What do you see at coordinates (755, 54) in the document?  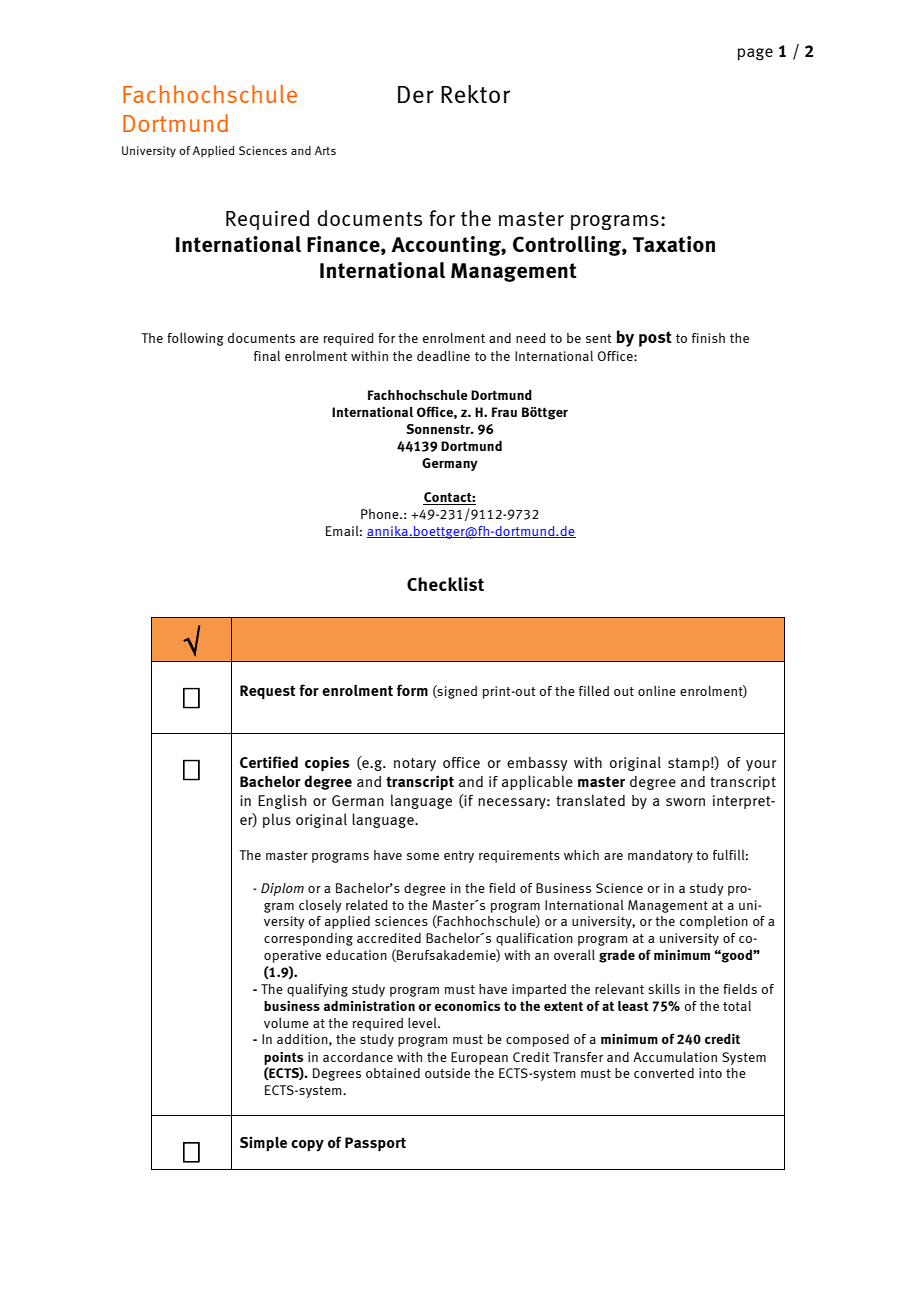 I see `page` at bounding box center [755, 54].
